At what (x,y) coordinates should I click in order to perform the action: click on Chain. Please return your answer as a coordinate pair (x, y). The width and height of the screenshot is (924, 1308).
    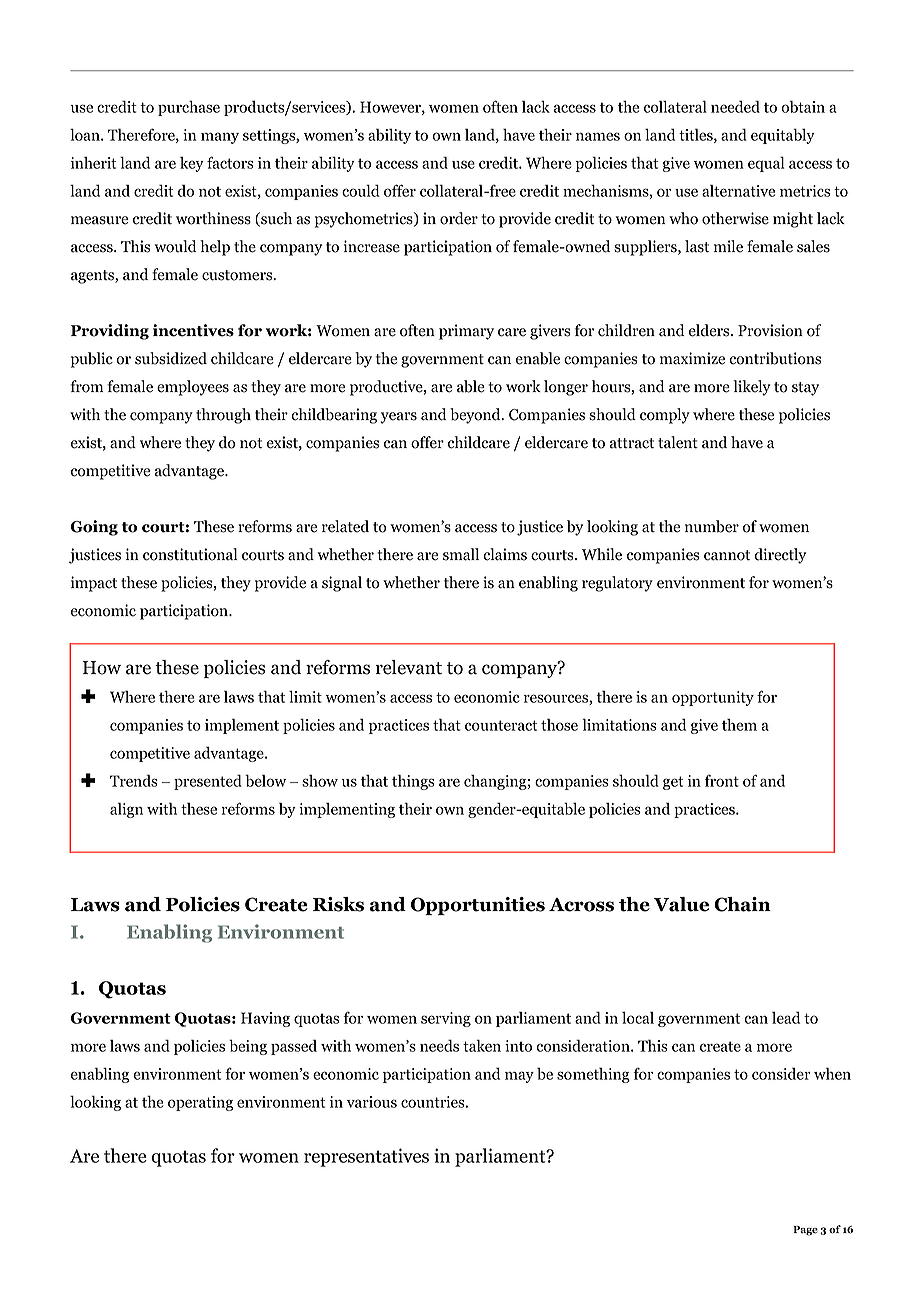
    Looking at the image, I should click on (742, 904).
